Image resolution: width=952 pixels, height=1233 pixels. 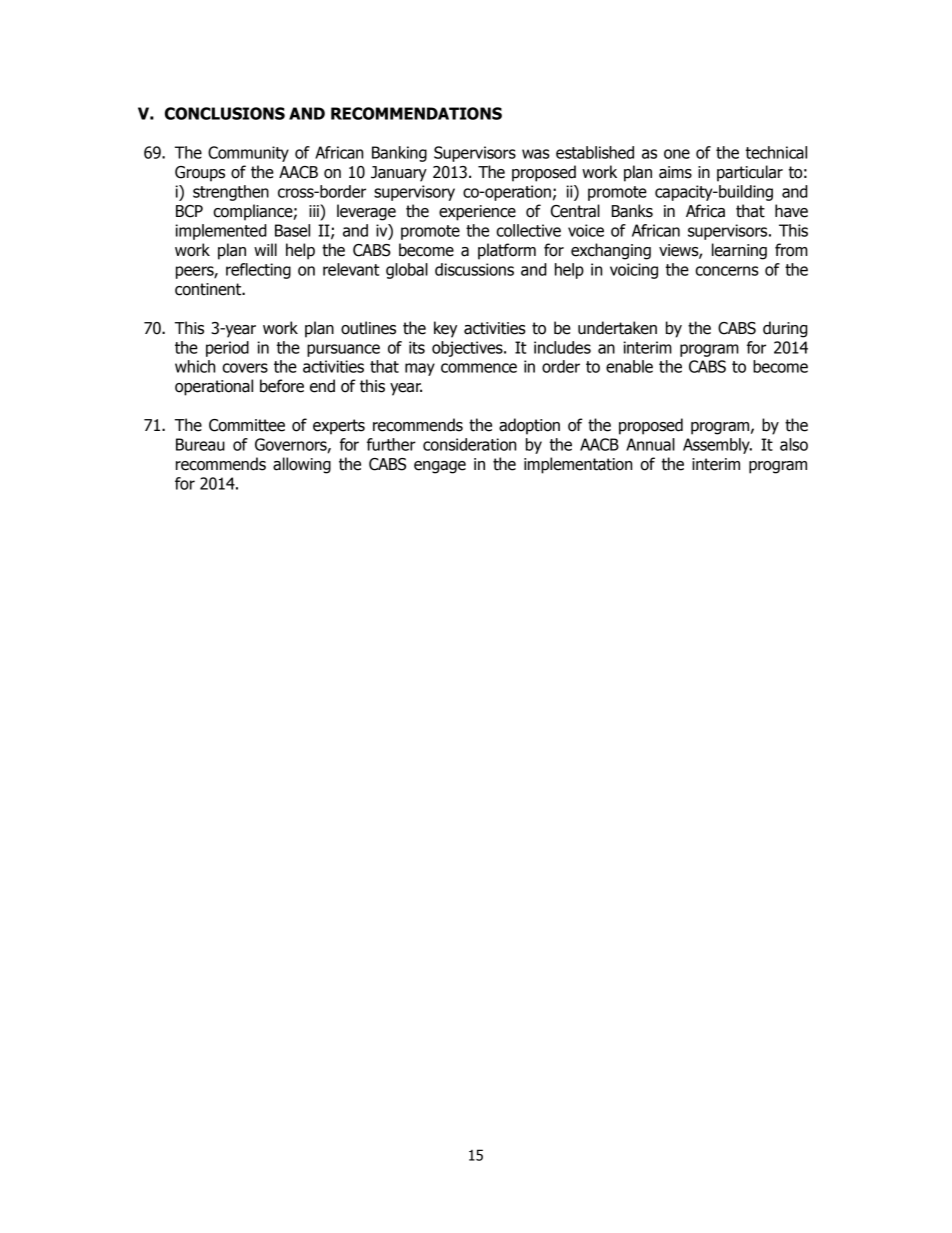 I want to click on before, so click(x=282, y=386).
